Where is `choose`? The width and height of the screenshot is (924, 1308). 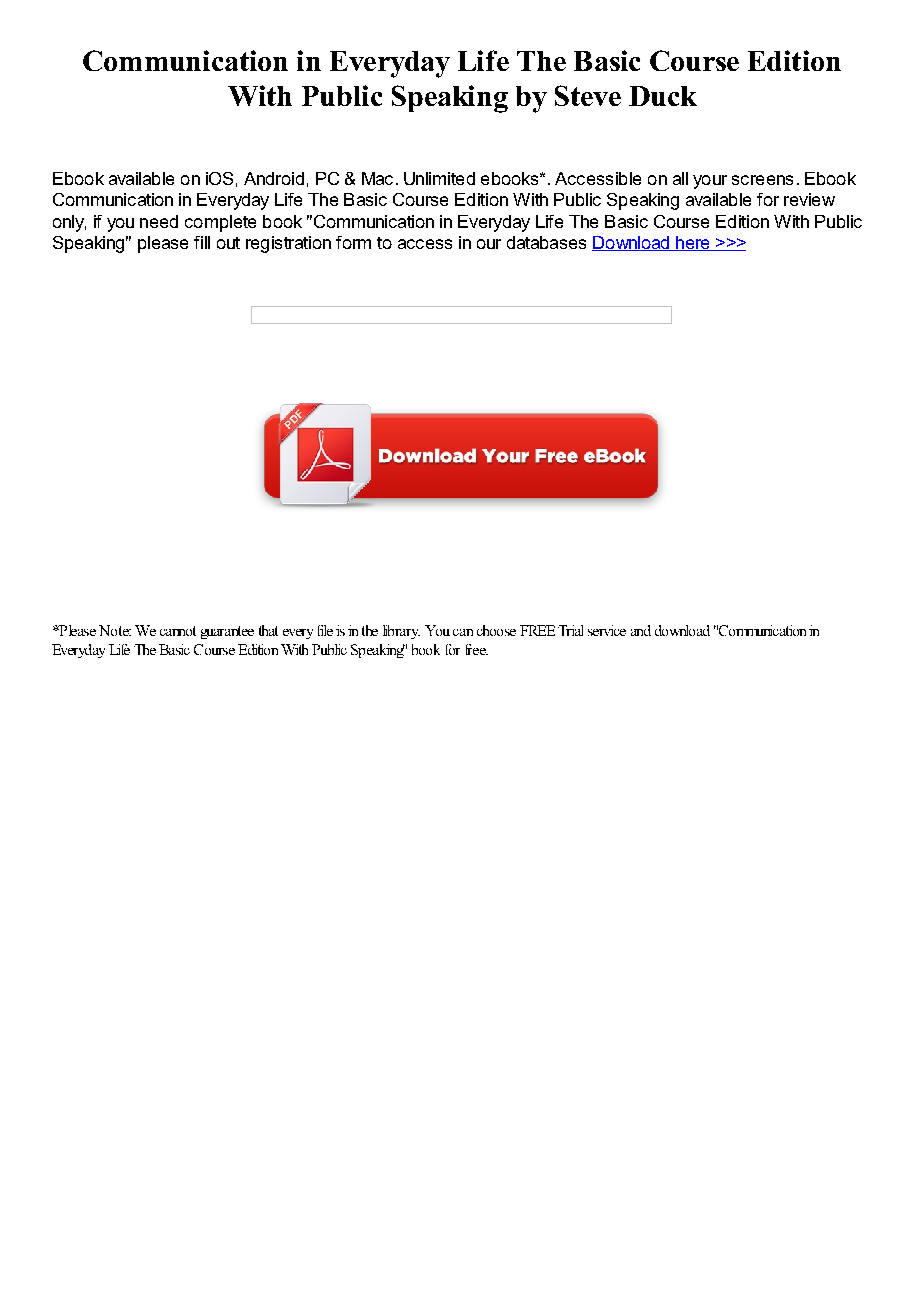
choose is located at coordinates (496, 630).
